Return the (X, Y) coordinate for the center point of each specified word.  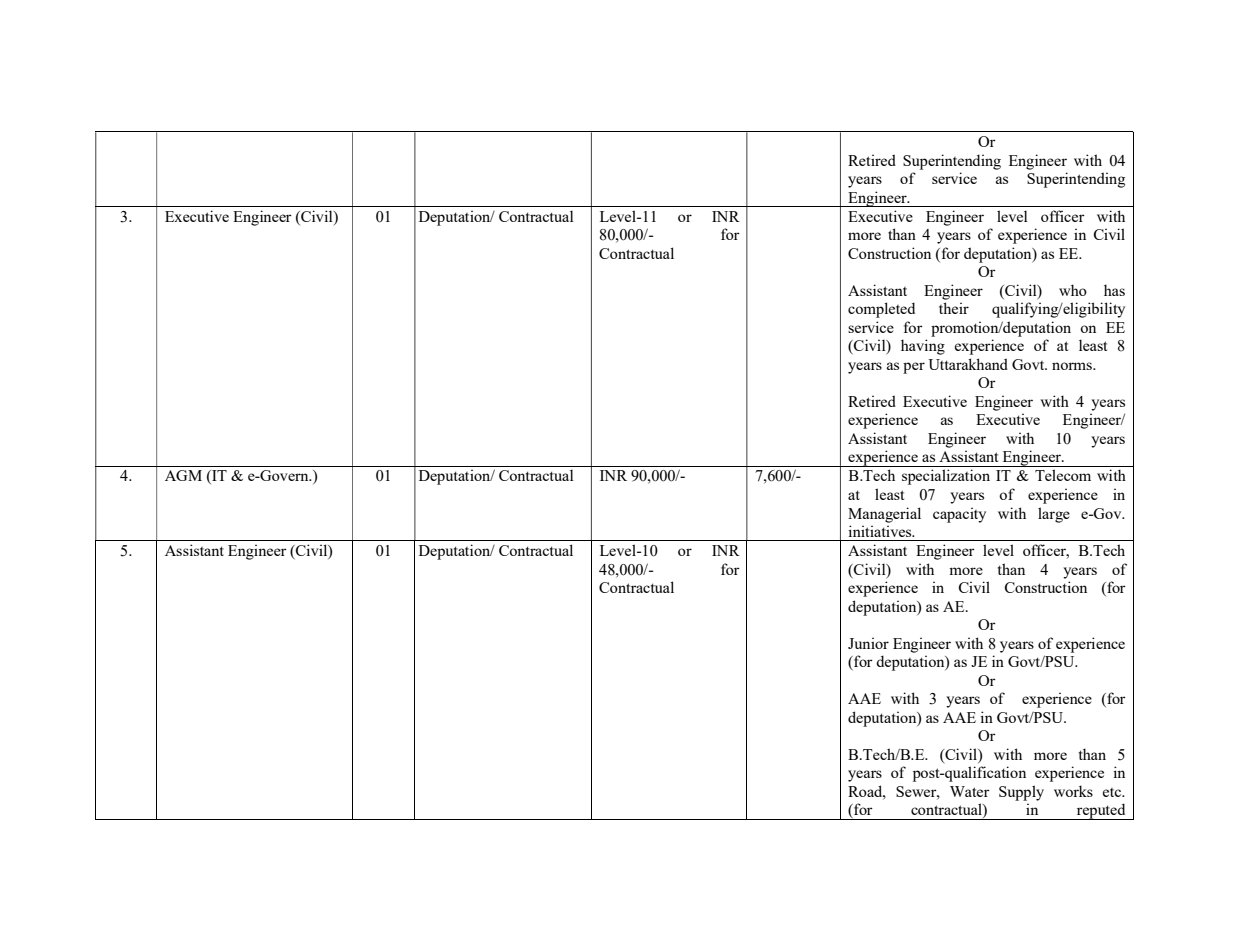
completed (881, 310)
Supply (1021, 793)
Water (970, 791)
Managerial (884, 515)
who (1073, 290)
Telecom (1063, 475)
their (954, 308)
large (1054, 515)
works (1073, 791)
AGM (183, 475)
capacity (959, 515)
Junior (868, 643)
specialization (946, 477)
